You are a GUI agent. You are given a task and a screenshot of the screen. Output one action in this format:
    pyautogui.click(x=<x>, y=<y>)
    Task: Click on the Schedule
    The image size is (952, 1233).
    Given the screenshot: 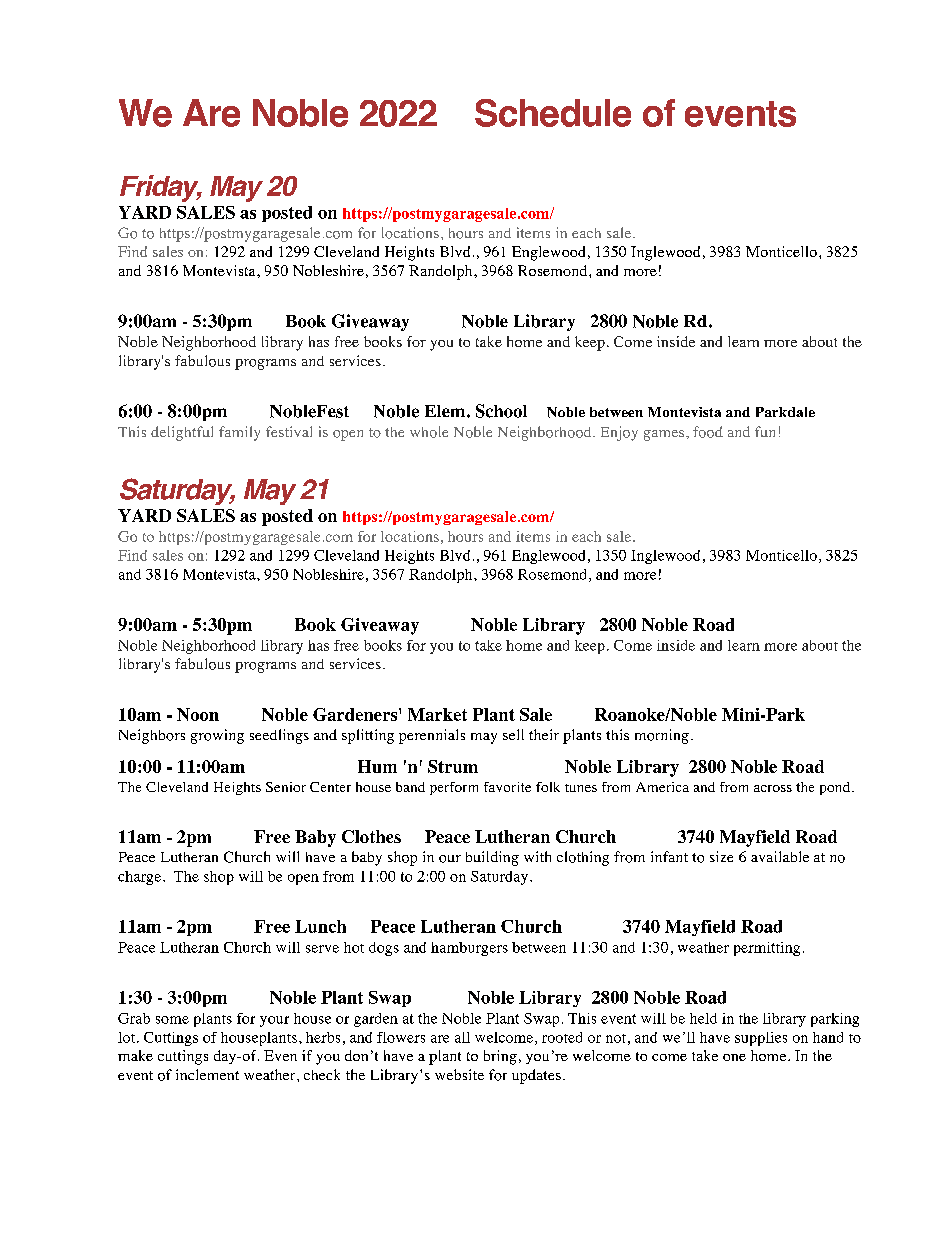 What is the action you would take?
    pyautogui.click(x=553, y=113)
